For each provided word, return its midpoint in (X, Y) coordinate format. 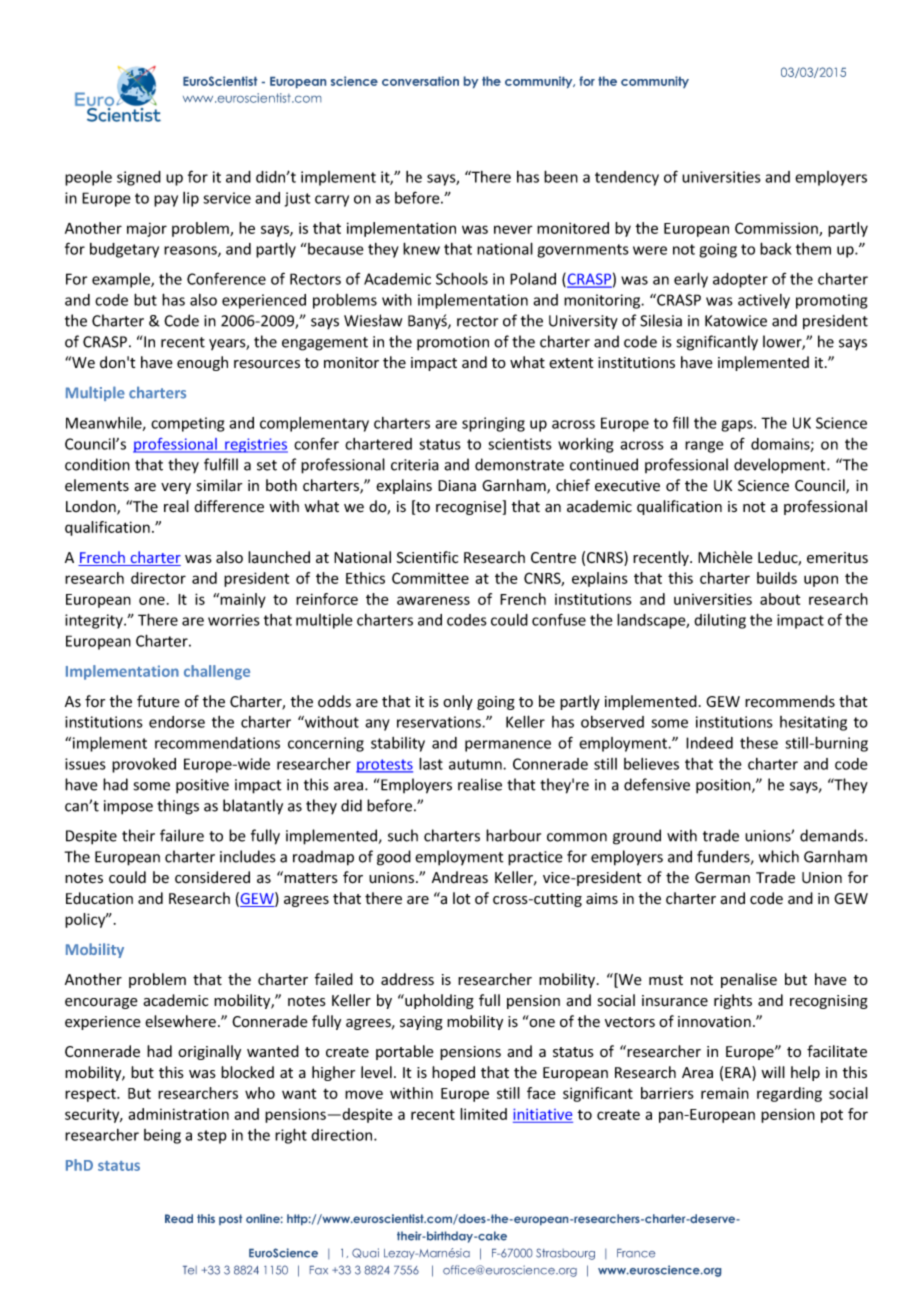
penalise (749, 980)
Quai (365, 1253)
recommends (790, 701)
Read (179, 1218)
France (636, 1253)
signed (139, 178)
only (458, 702)
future (158, 701)
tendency (627, 178)
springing (493, 424)
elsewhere (180, 1021)
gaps (738, 426)
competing (187, 424)
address (407, 979)
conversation (420, 81)
